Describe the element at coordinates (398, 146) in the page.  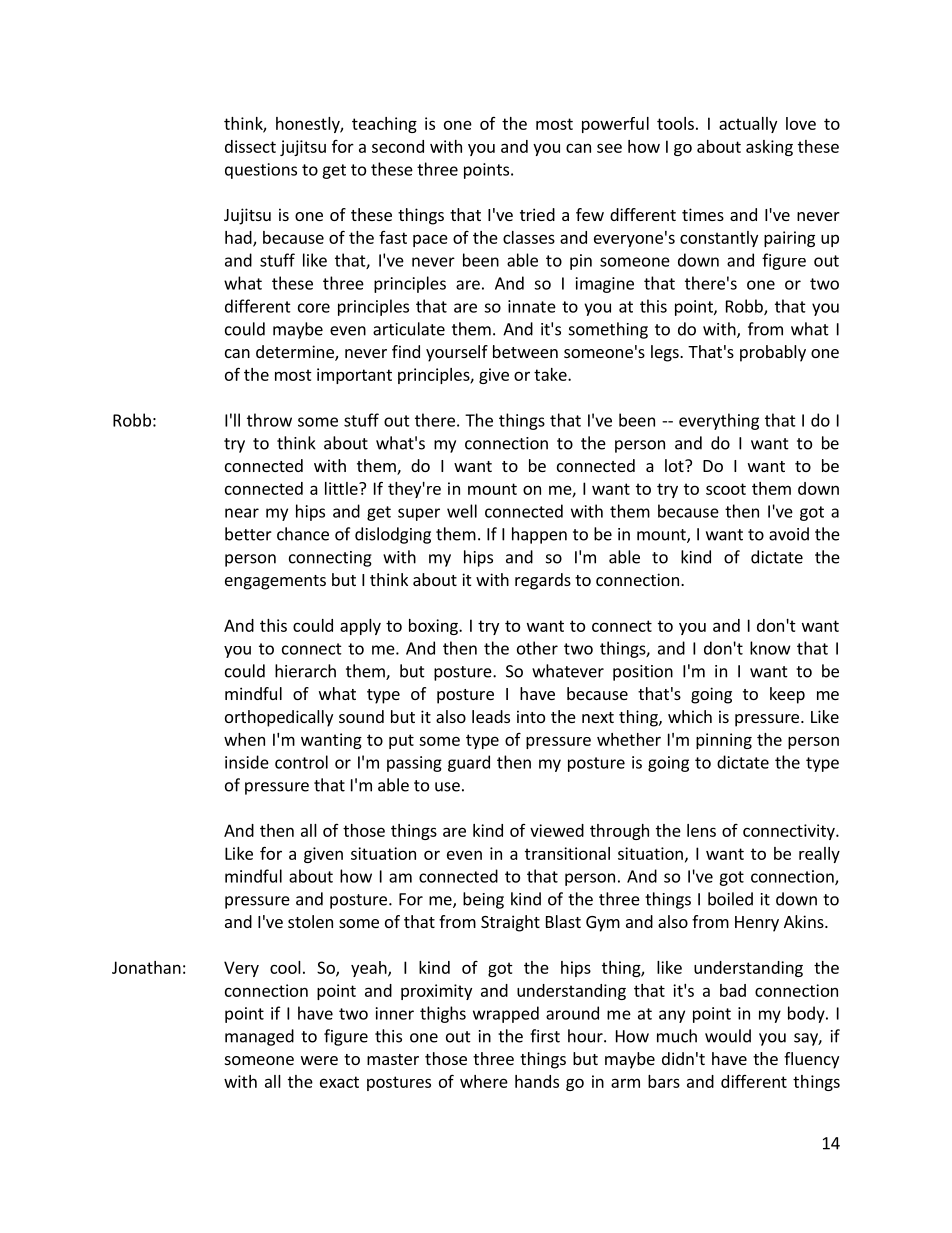
I see `second` at that location.
